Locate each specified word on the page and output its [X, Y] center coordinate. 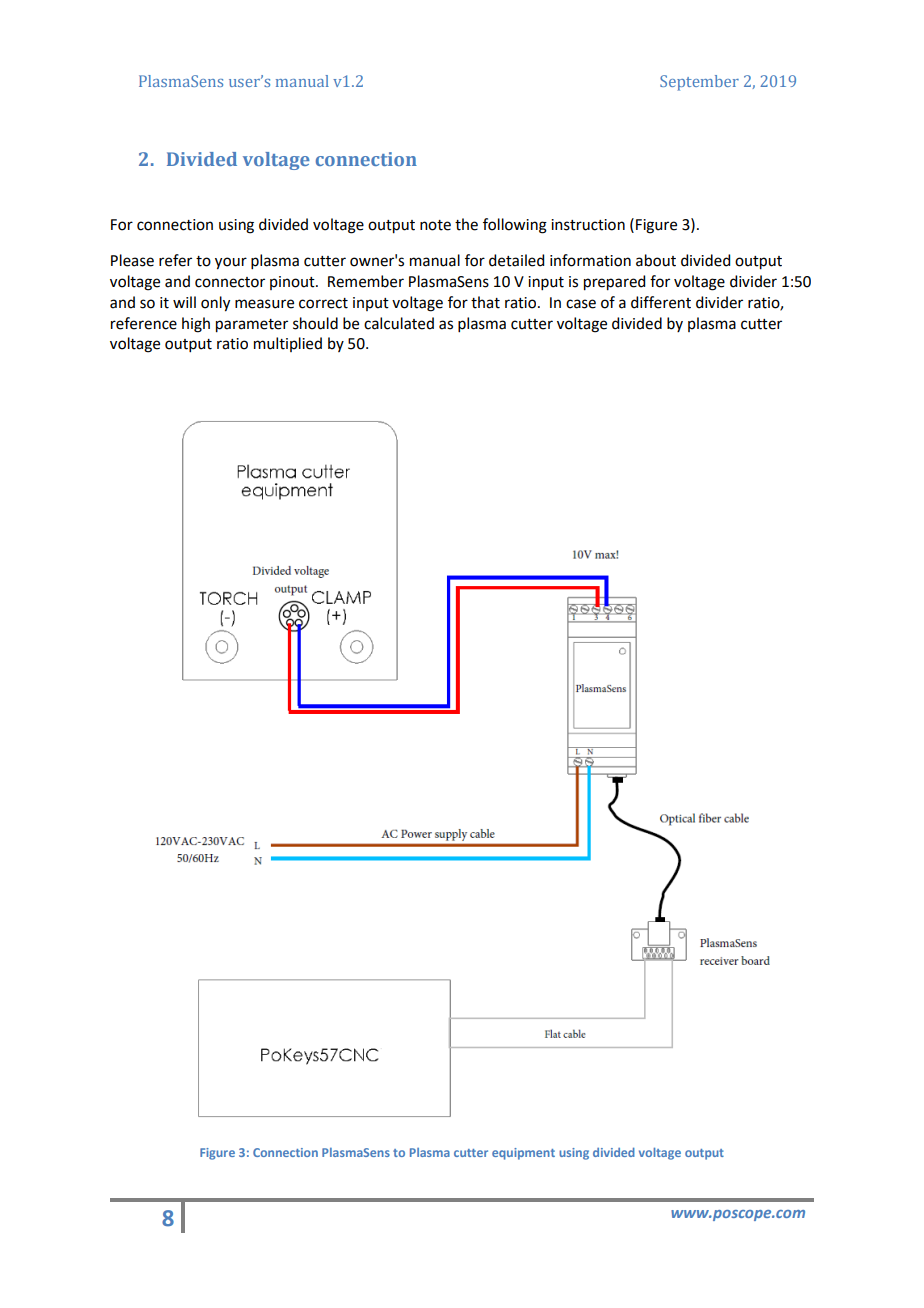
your [231, 263]
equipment [523, 1154]
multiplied [288, 344]
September [699, 83]
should [315, 323]
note [435, 225]
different [661, 302]
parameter [252, 326]
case [581, 304]
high [196, 325]
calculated [399, 323]
